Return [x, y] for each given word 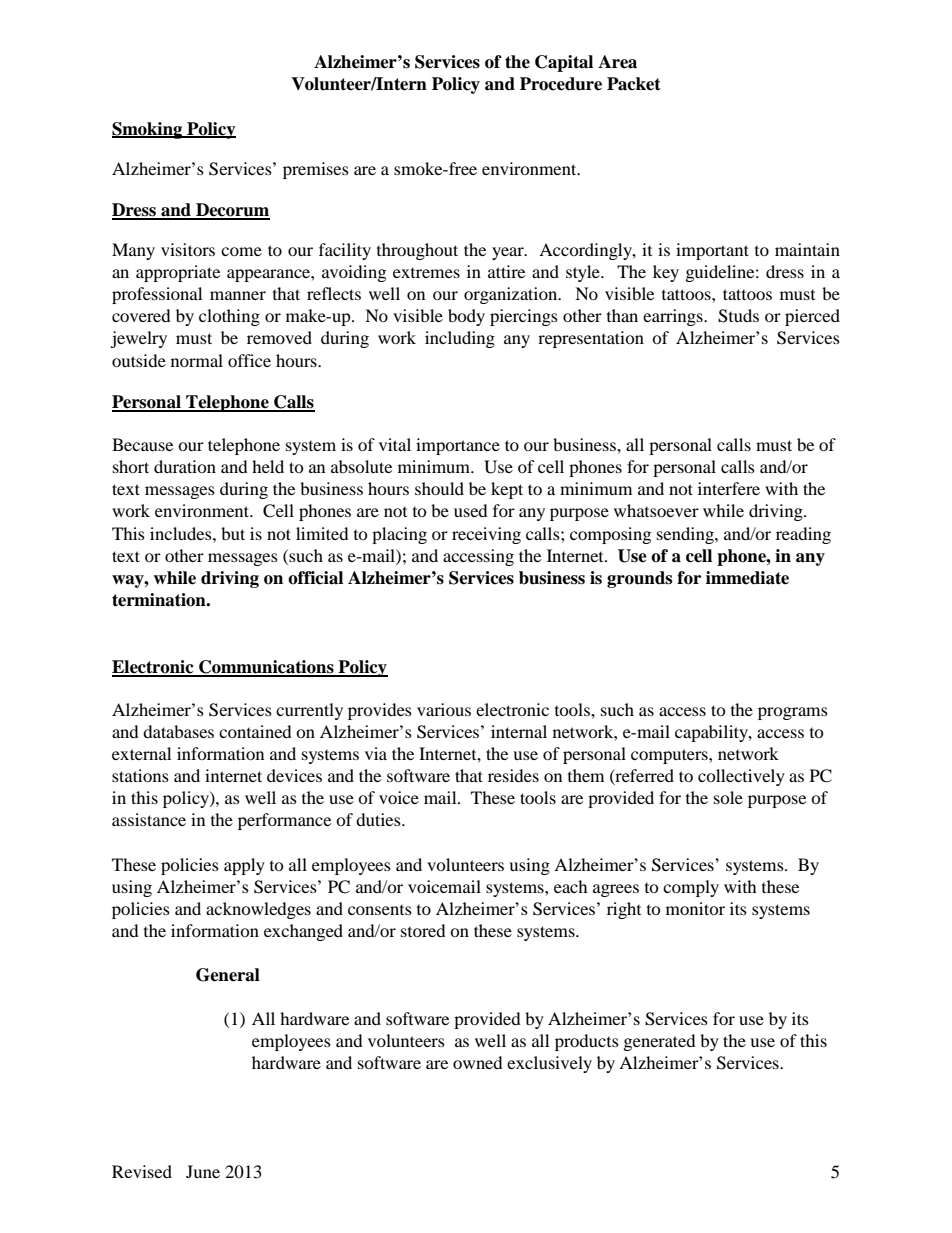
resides [513, 775]
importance [458, 446]
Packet [634, 84]
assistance [149, 819]
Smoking [148, 130]
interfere [729, 488]
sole [728, 797]
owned [478, 1062]
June [203, 1171]
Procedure [561, 84]
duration [185, 466]
